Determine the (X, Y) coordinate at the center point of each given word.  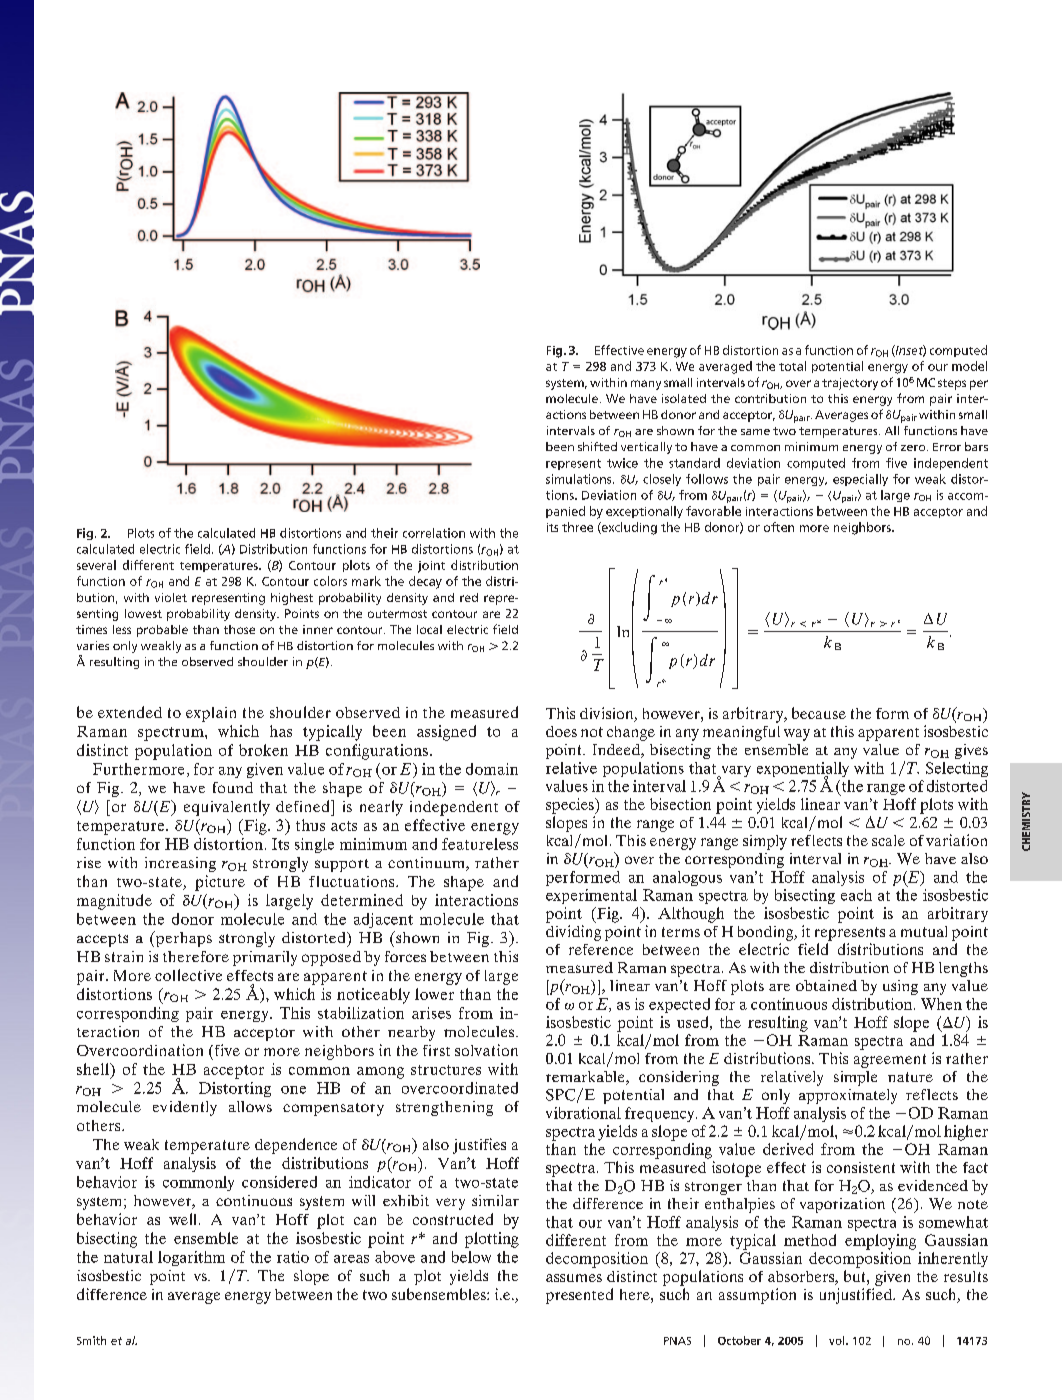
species (571, 806)
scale (888, 840)
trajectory (850, 384)
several (96, 565)
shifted (597, 446)
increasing (180, 864)
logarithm (191, 1258)
